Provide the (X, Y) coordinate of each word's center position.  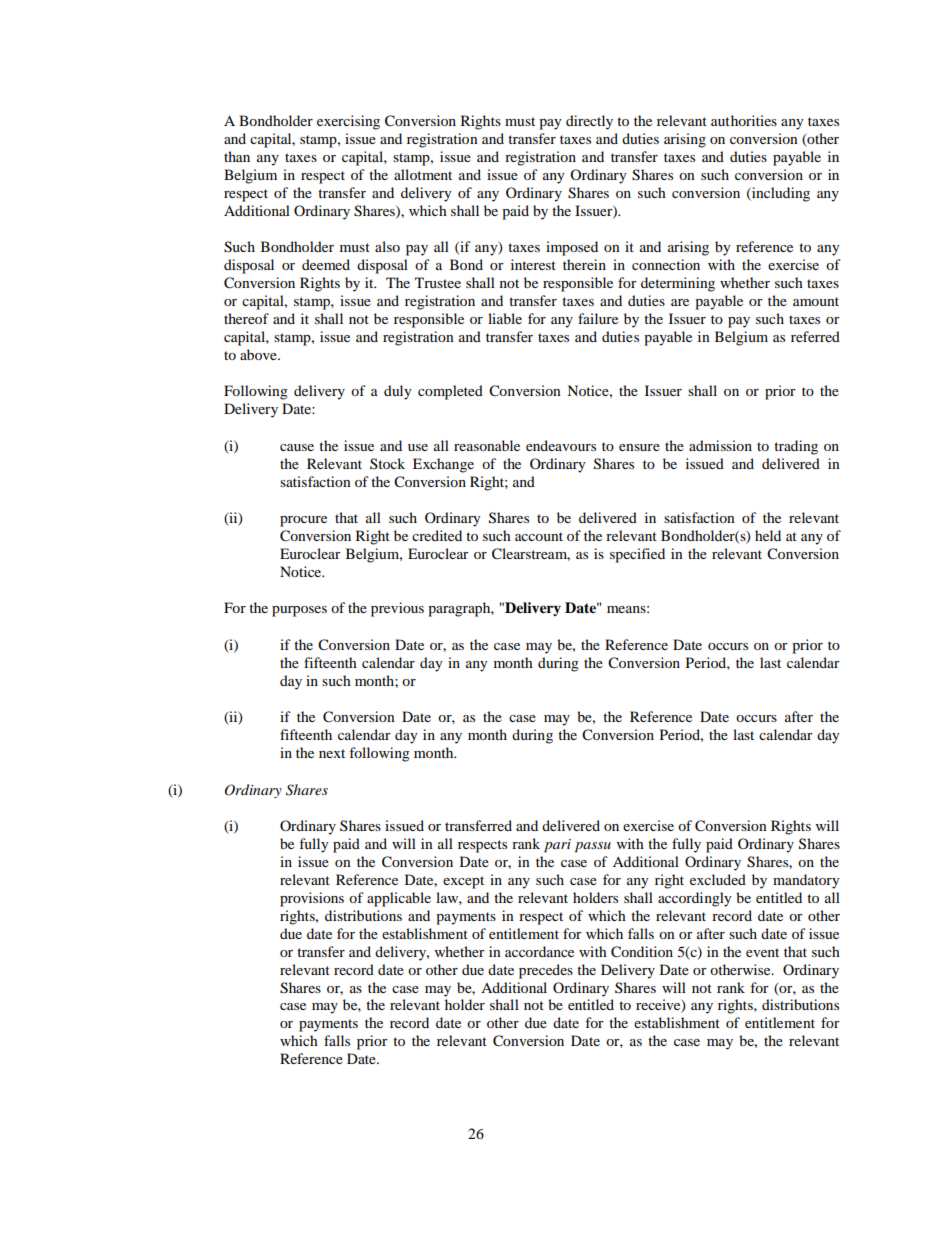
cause (297, 447)
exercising (348, 122)
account (539, 536)
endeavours (561, 445)
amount (816, 301)
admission (720, 445)
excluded (718, 879)
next (332, 753)
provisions (312, 899)
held (768, 535)
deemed (326, 264)
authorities (744, 120)
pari (557, 846)
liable (505, 318)
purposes (299, 611)
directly (589, 122)
